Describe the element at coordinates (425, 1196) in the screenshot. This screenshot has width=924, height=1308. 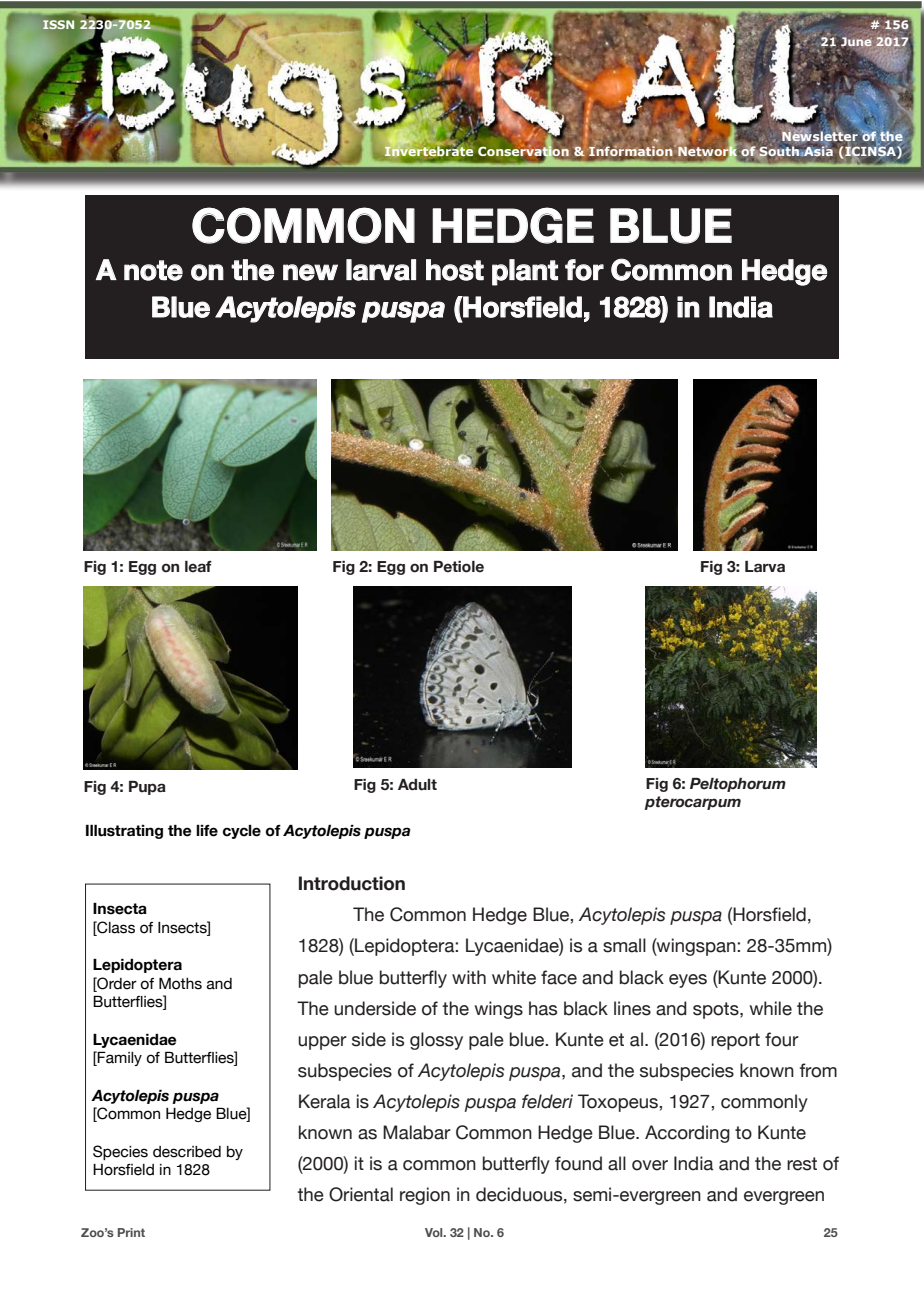
I see `region` at that location.
